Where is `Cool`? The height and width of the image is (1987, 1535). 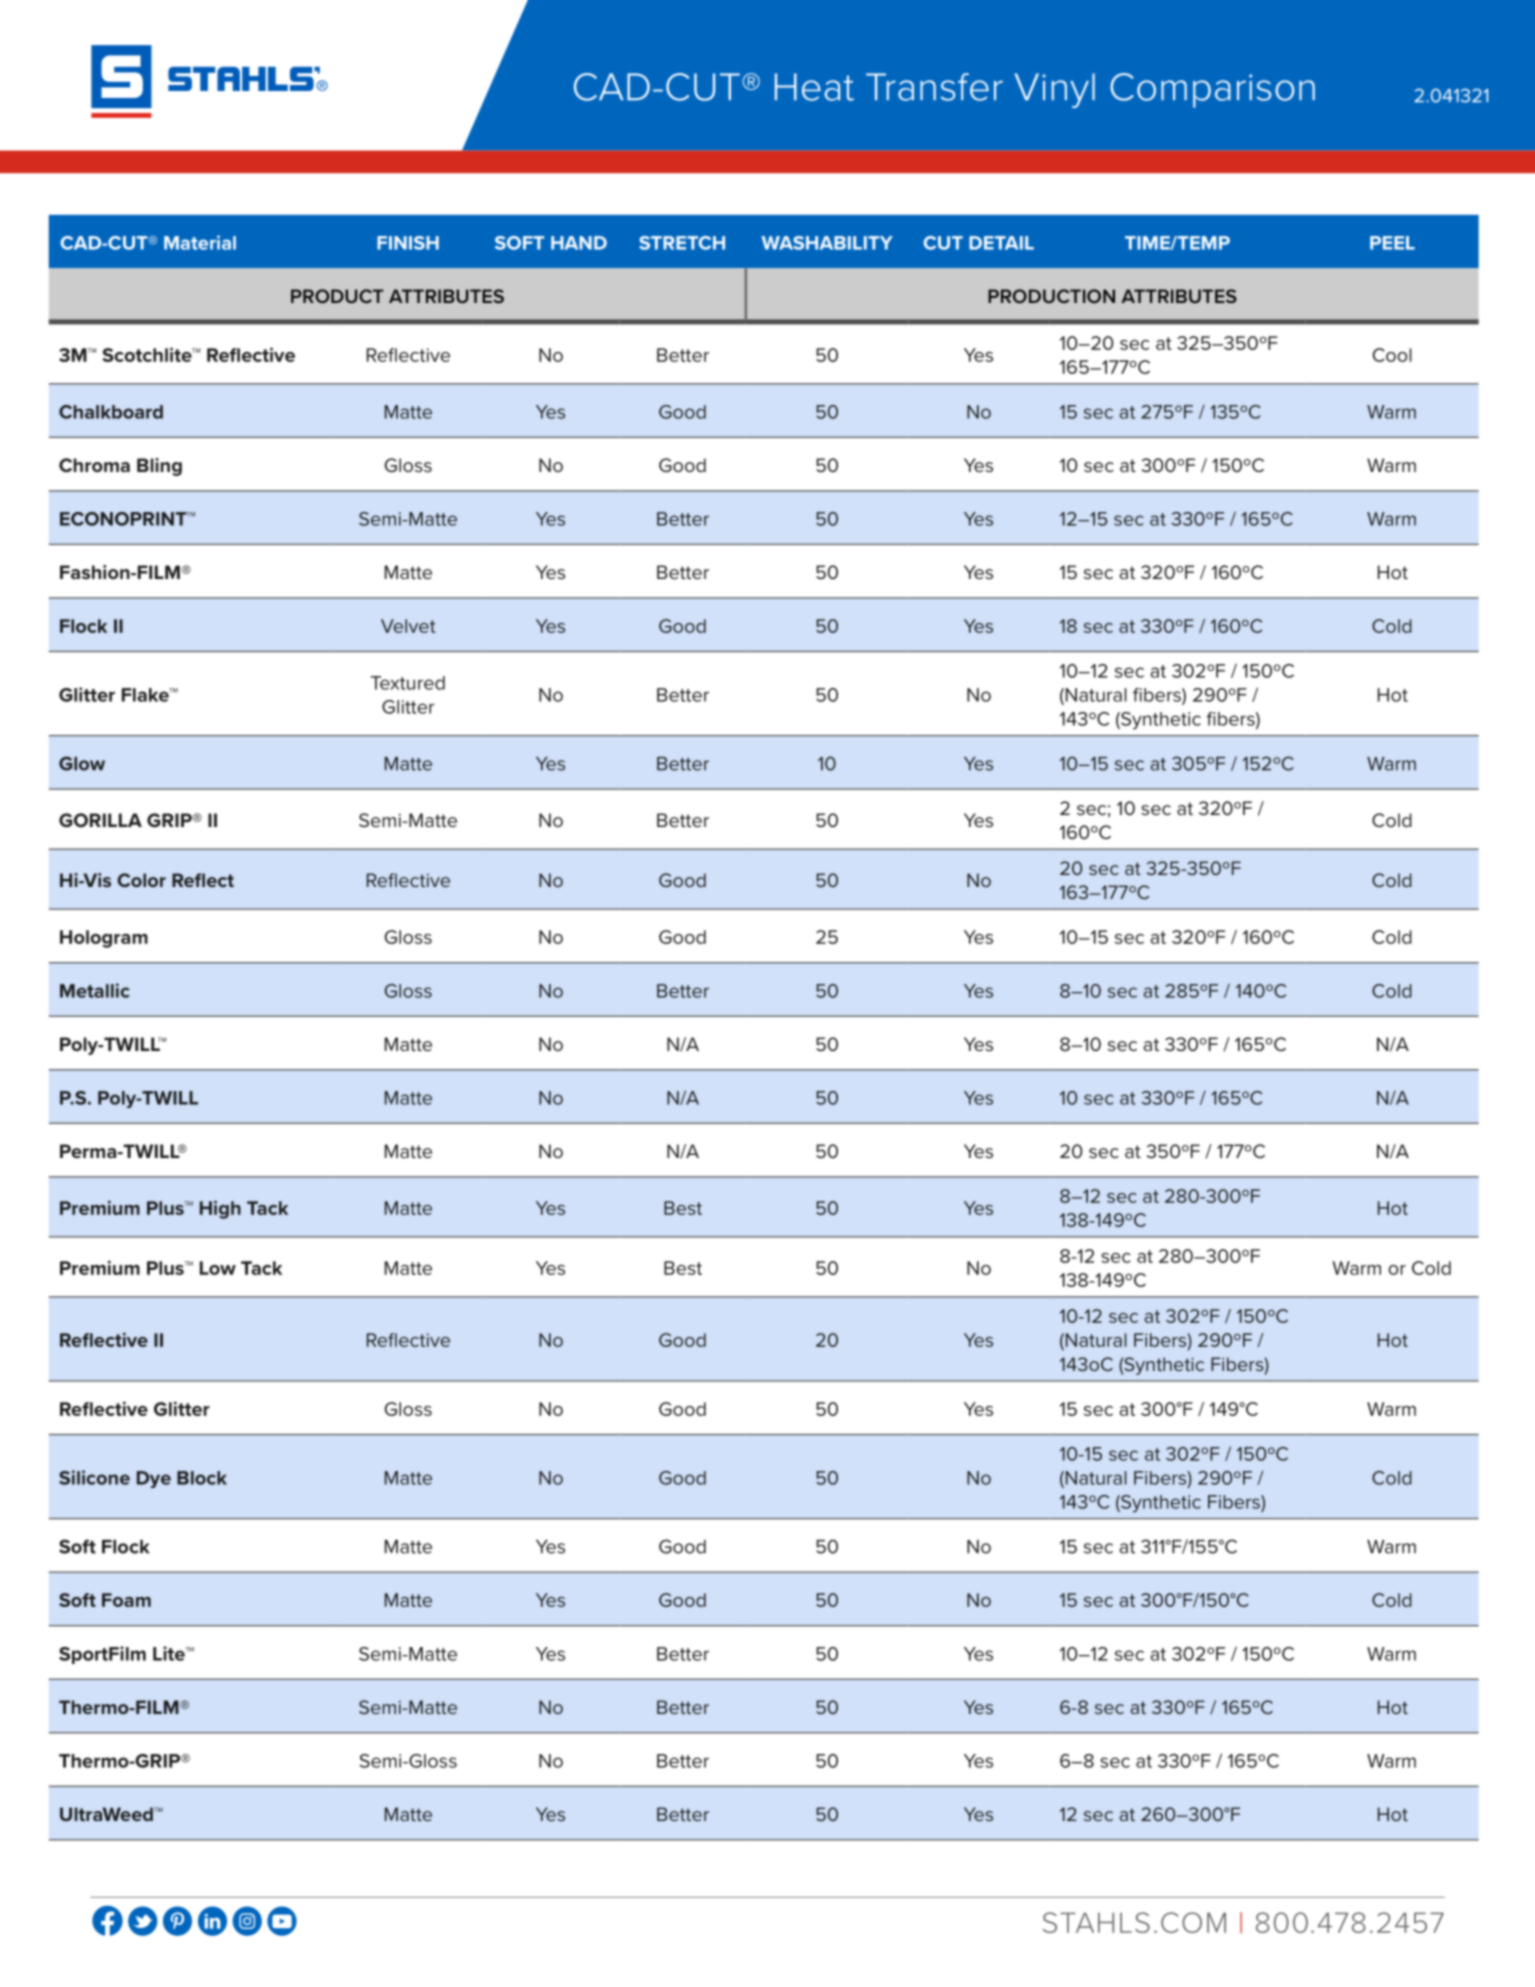 Cool is located at coordinates (1392, 355).
